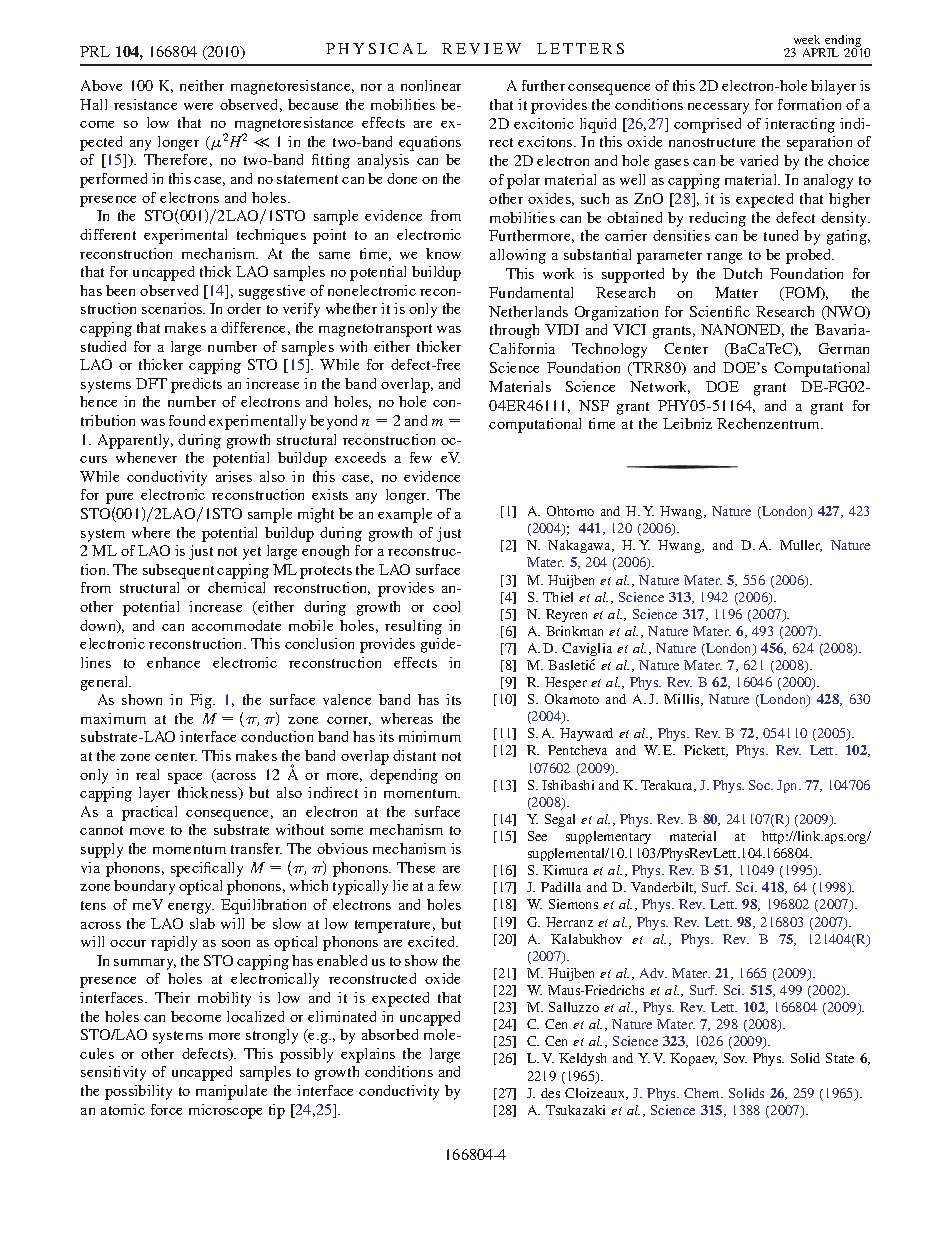 This document has height=1233, width=952. Describe the element at coordinates (198, 106) in the document. I see `were` at that location.
